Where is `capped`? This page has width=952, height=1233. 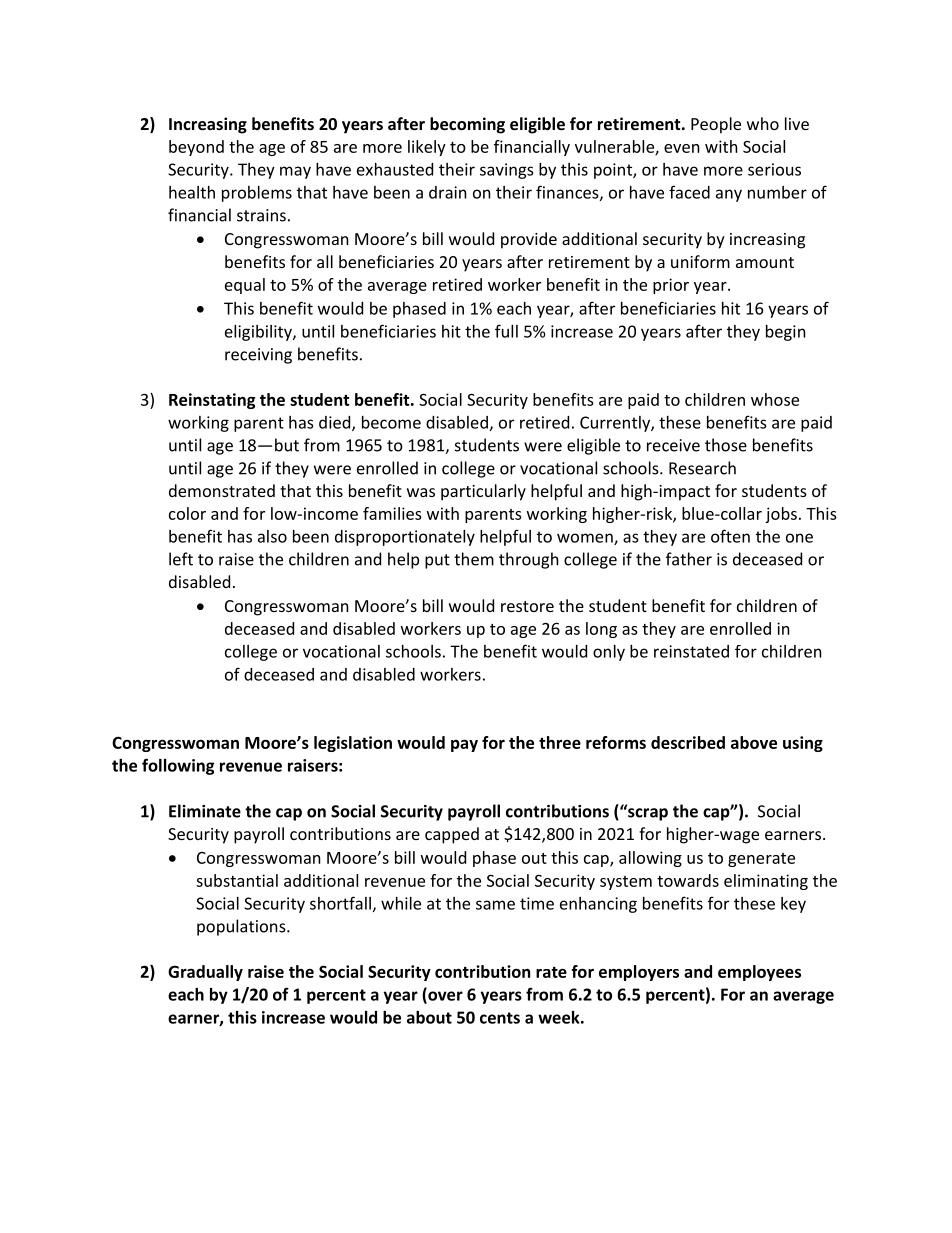 capped is located at coordinates (452, 835).
